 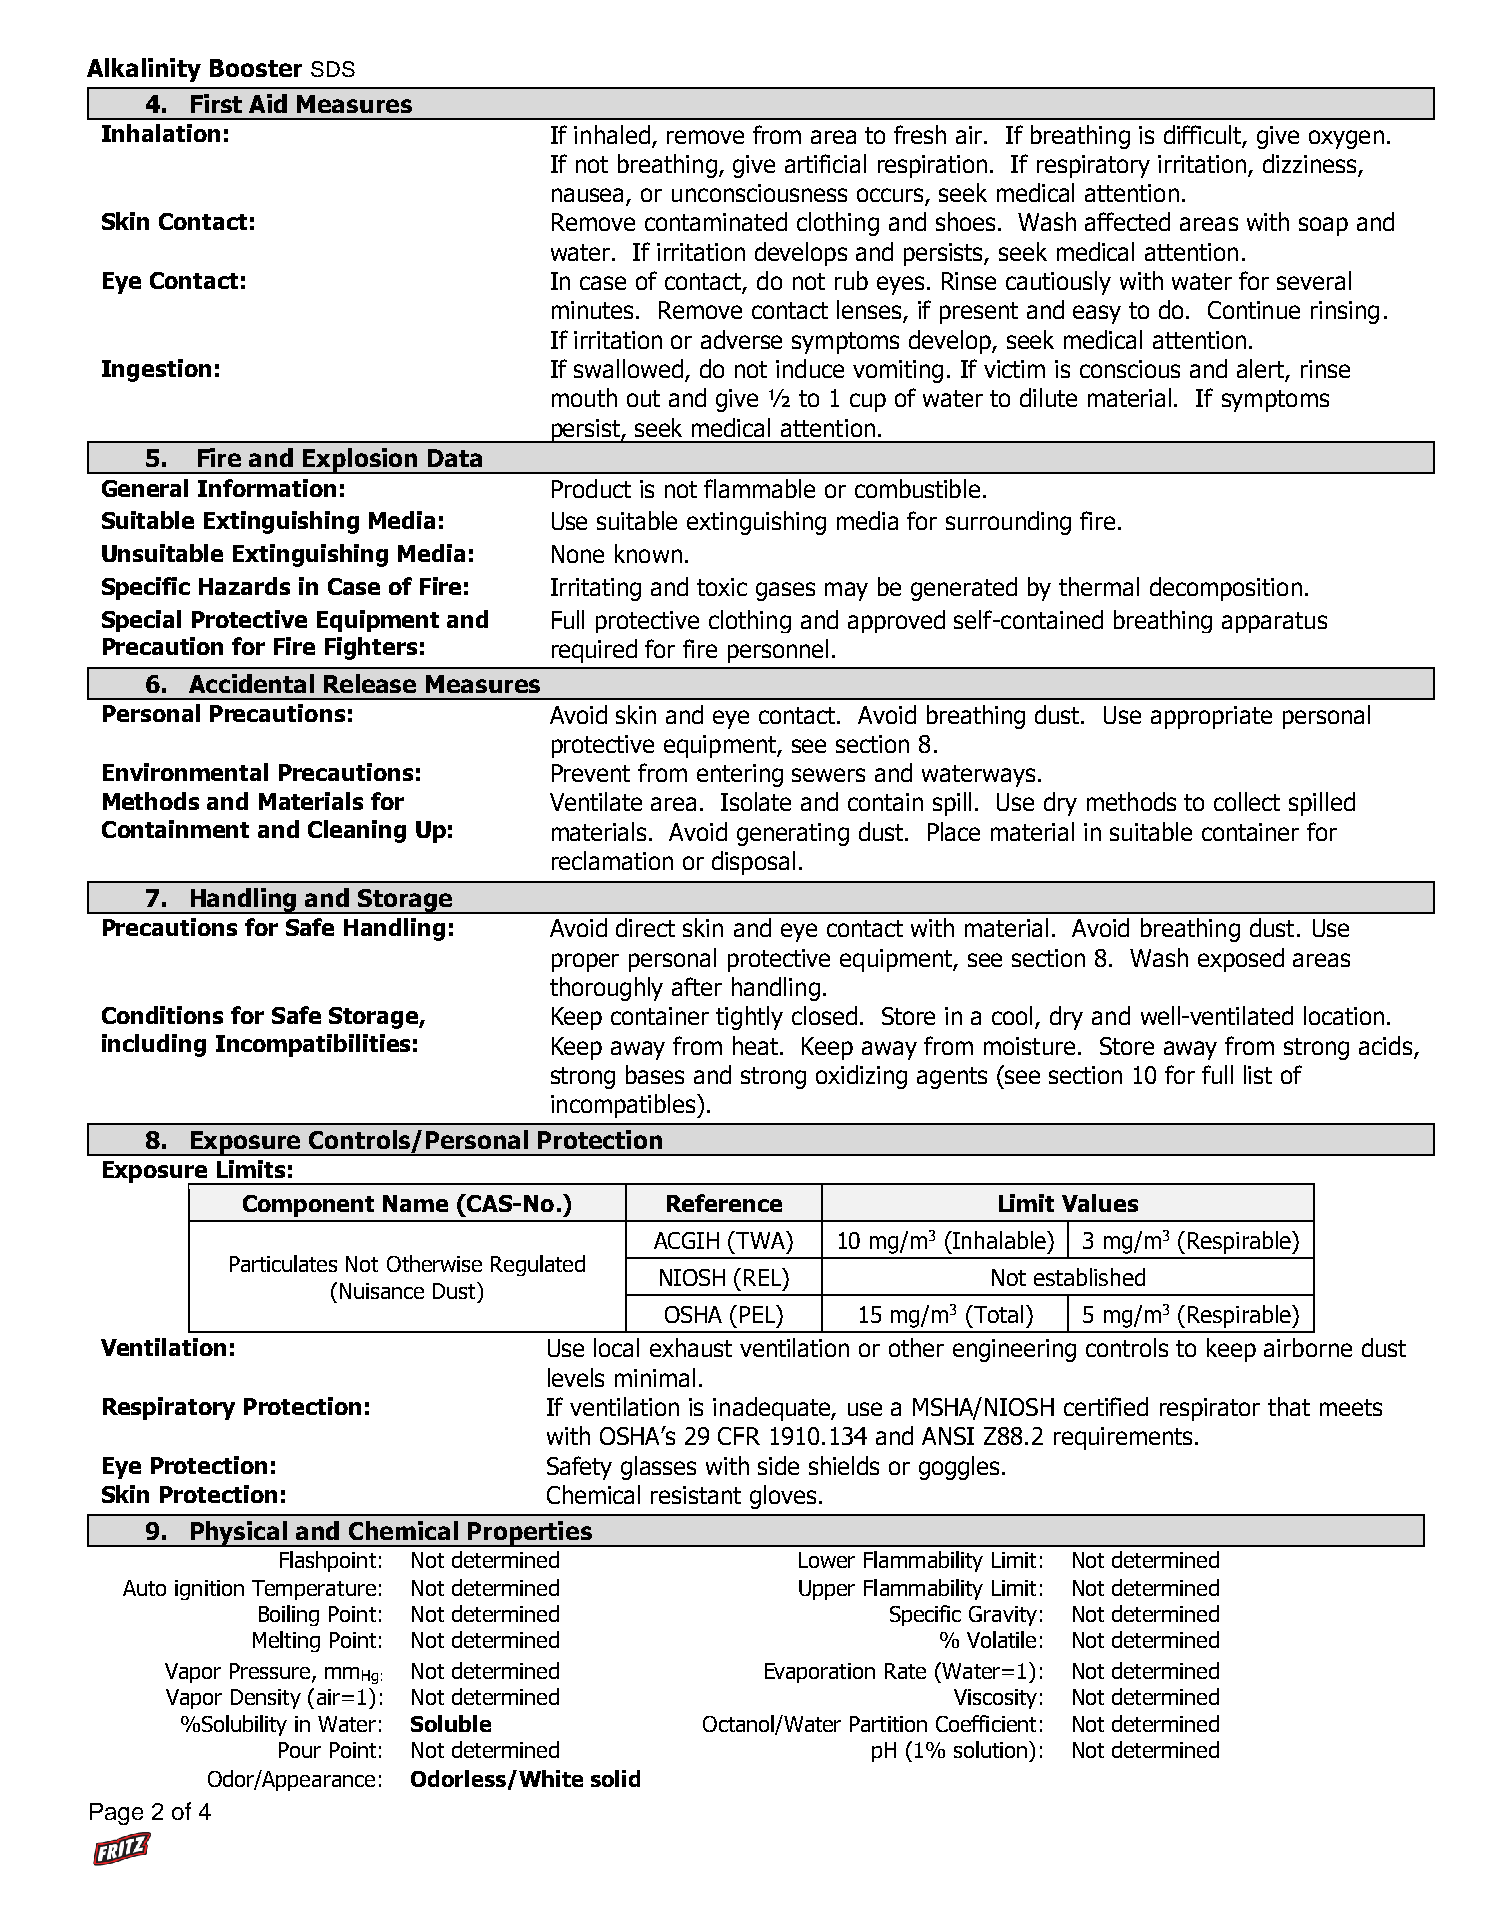 I want to click on solid, so click(x=615, y=1778).
